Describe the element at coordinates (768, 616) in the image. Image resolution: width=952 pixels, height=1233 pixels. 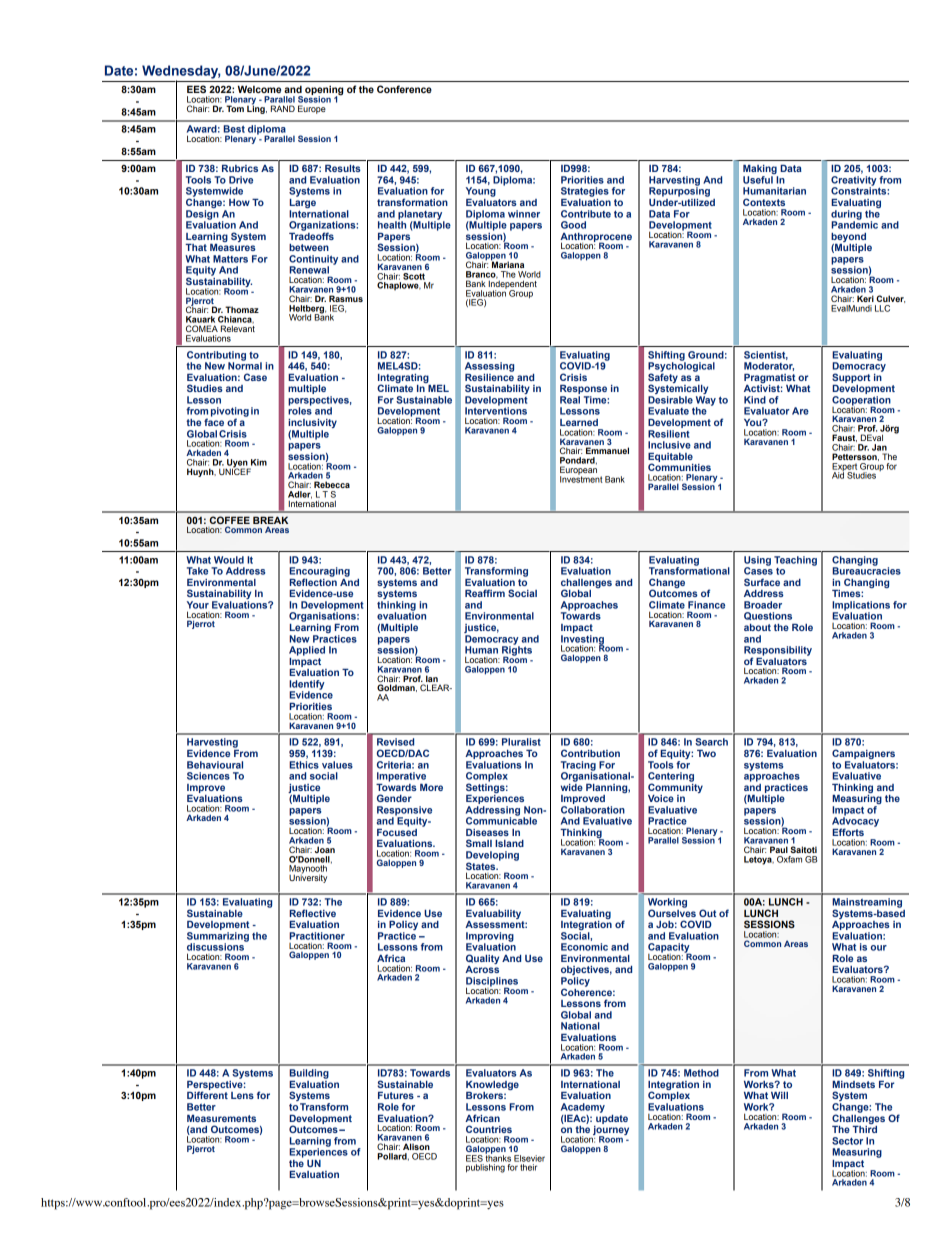
I see `Questions` at that location.
